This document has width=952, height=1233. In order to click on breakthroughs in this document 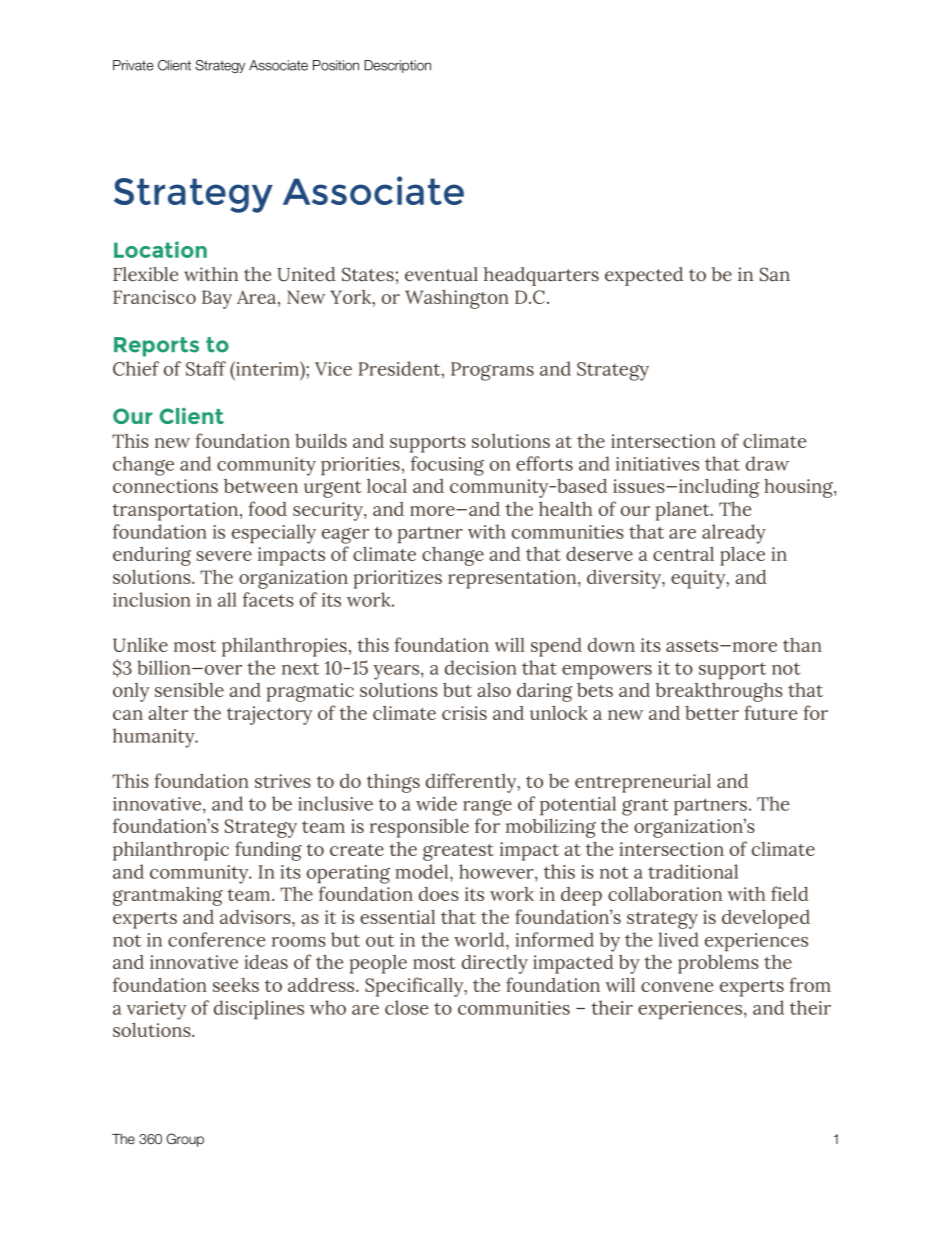, I will do `click(719, 692)`.
